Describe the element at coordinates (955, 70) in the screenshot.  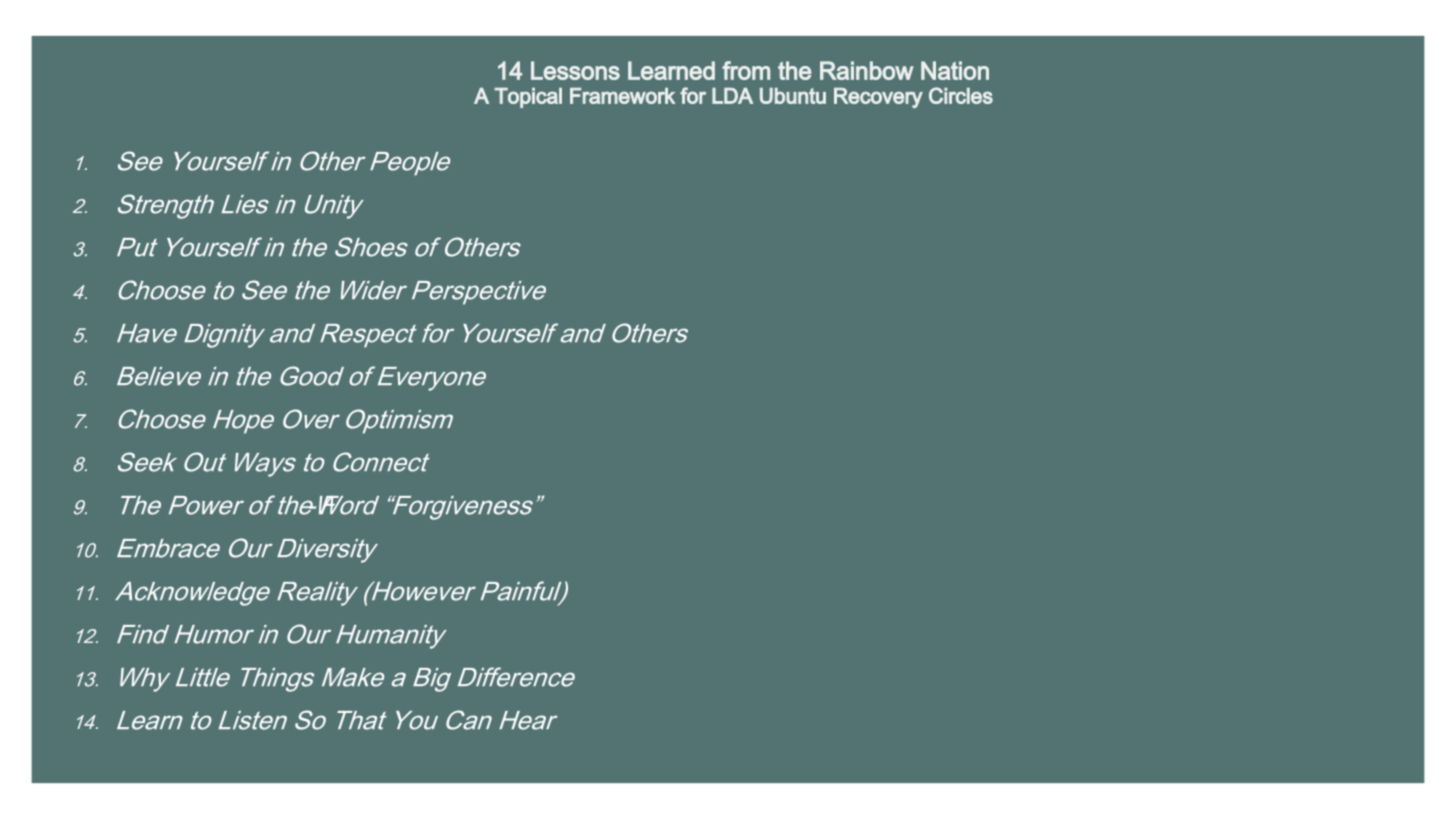
I see `Nation` at that location.
